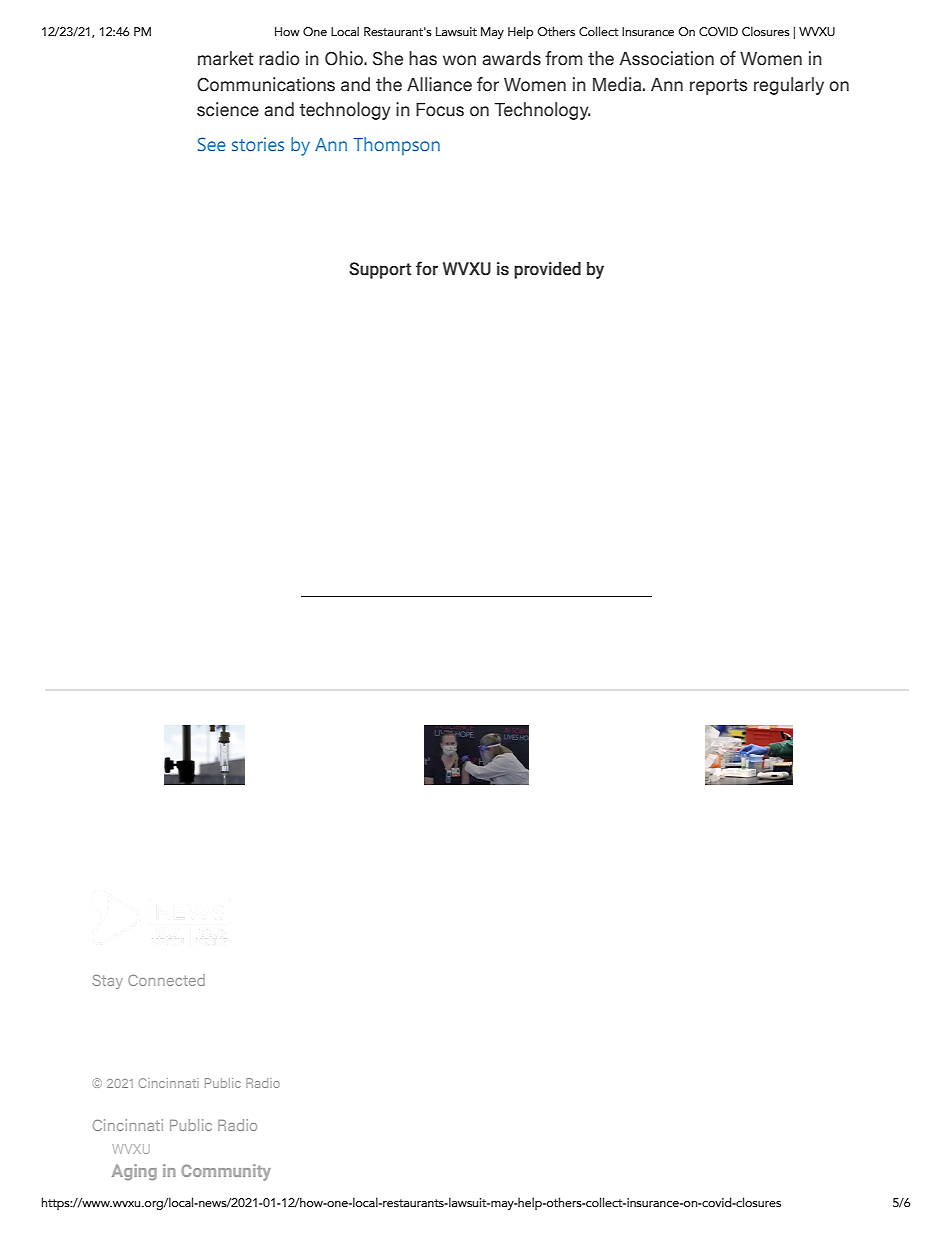 The width and height of the document is (952, 1233). Describe the element at coordinates (166, 980) in the document. I see `Connected` at that location.
